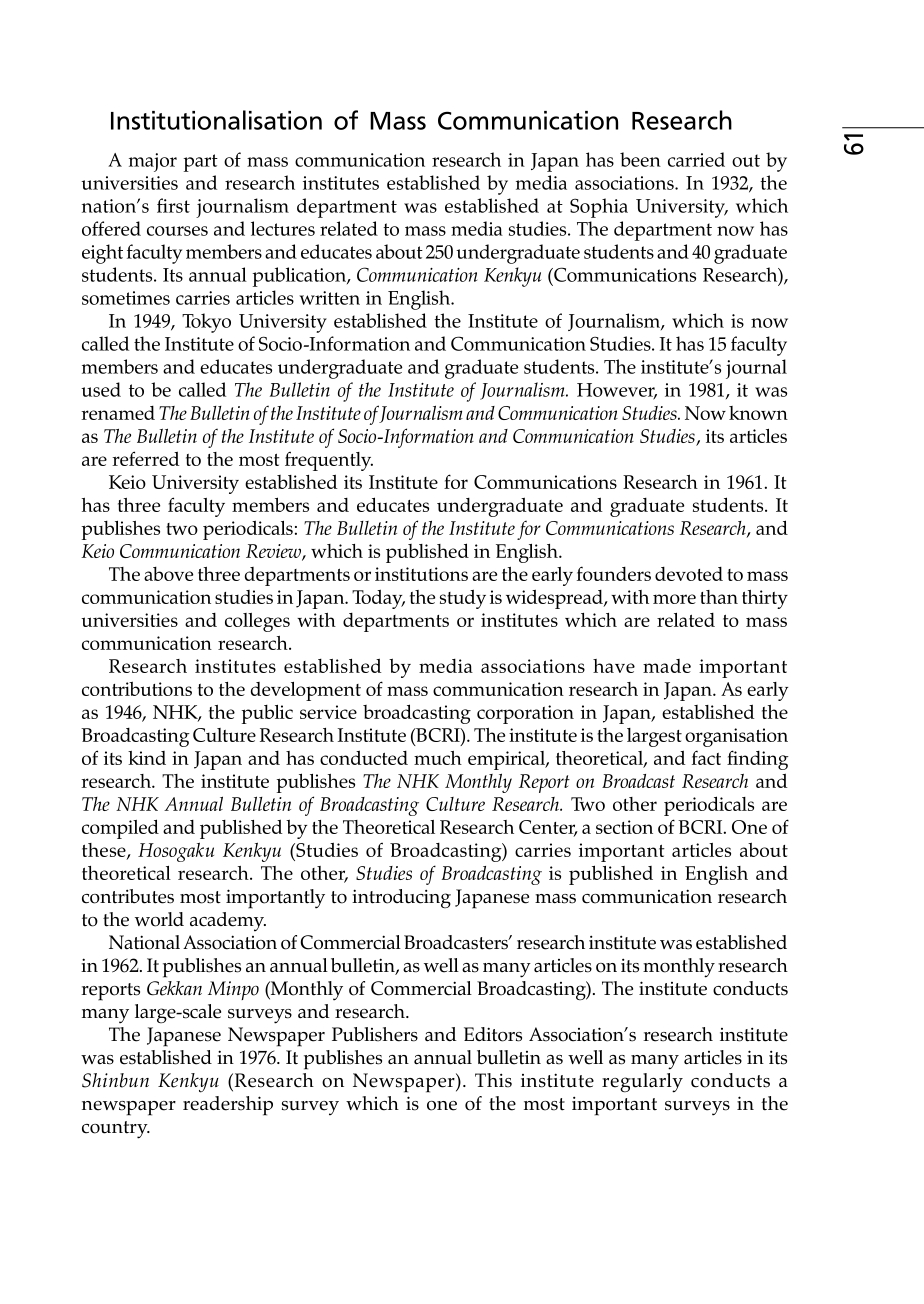 The height and width of the page is (1304, 924). What do you see at coordinates (696, 159) in the page?
I see `carried` at bounding box center [696, 159].
